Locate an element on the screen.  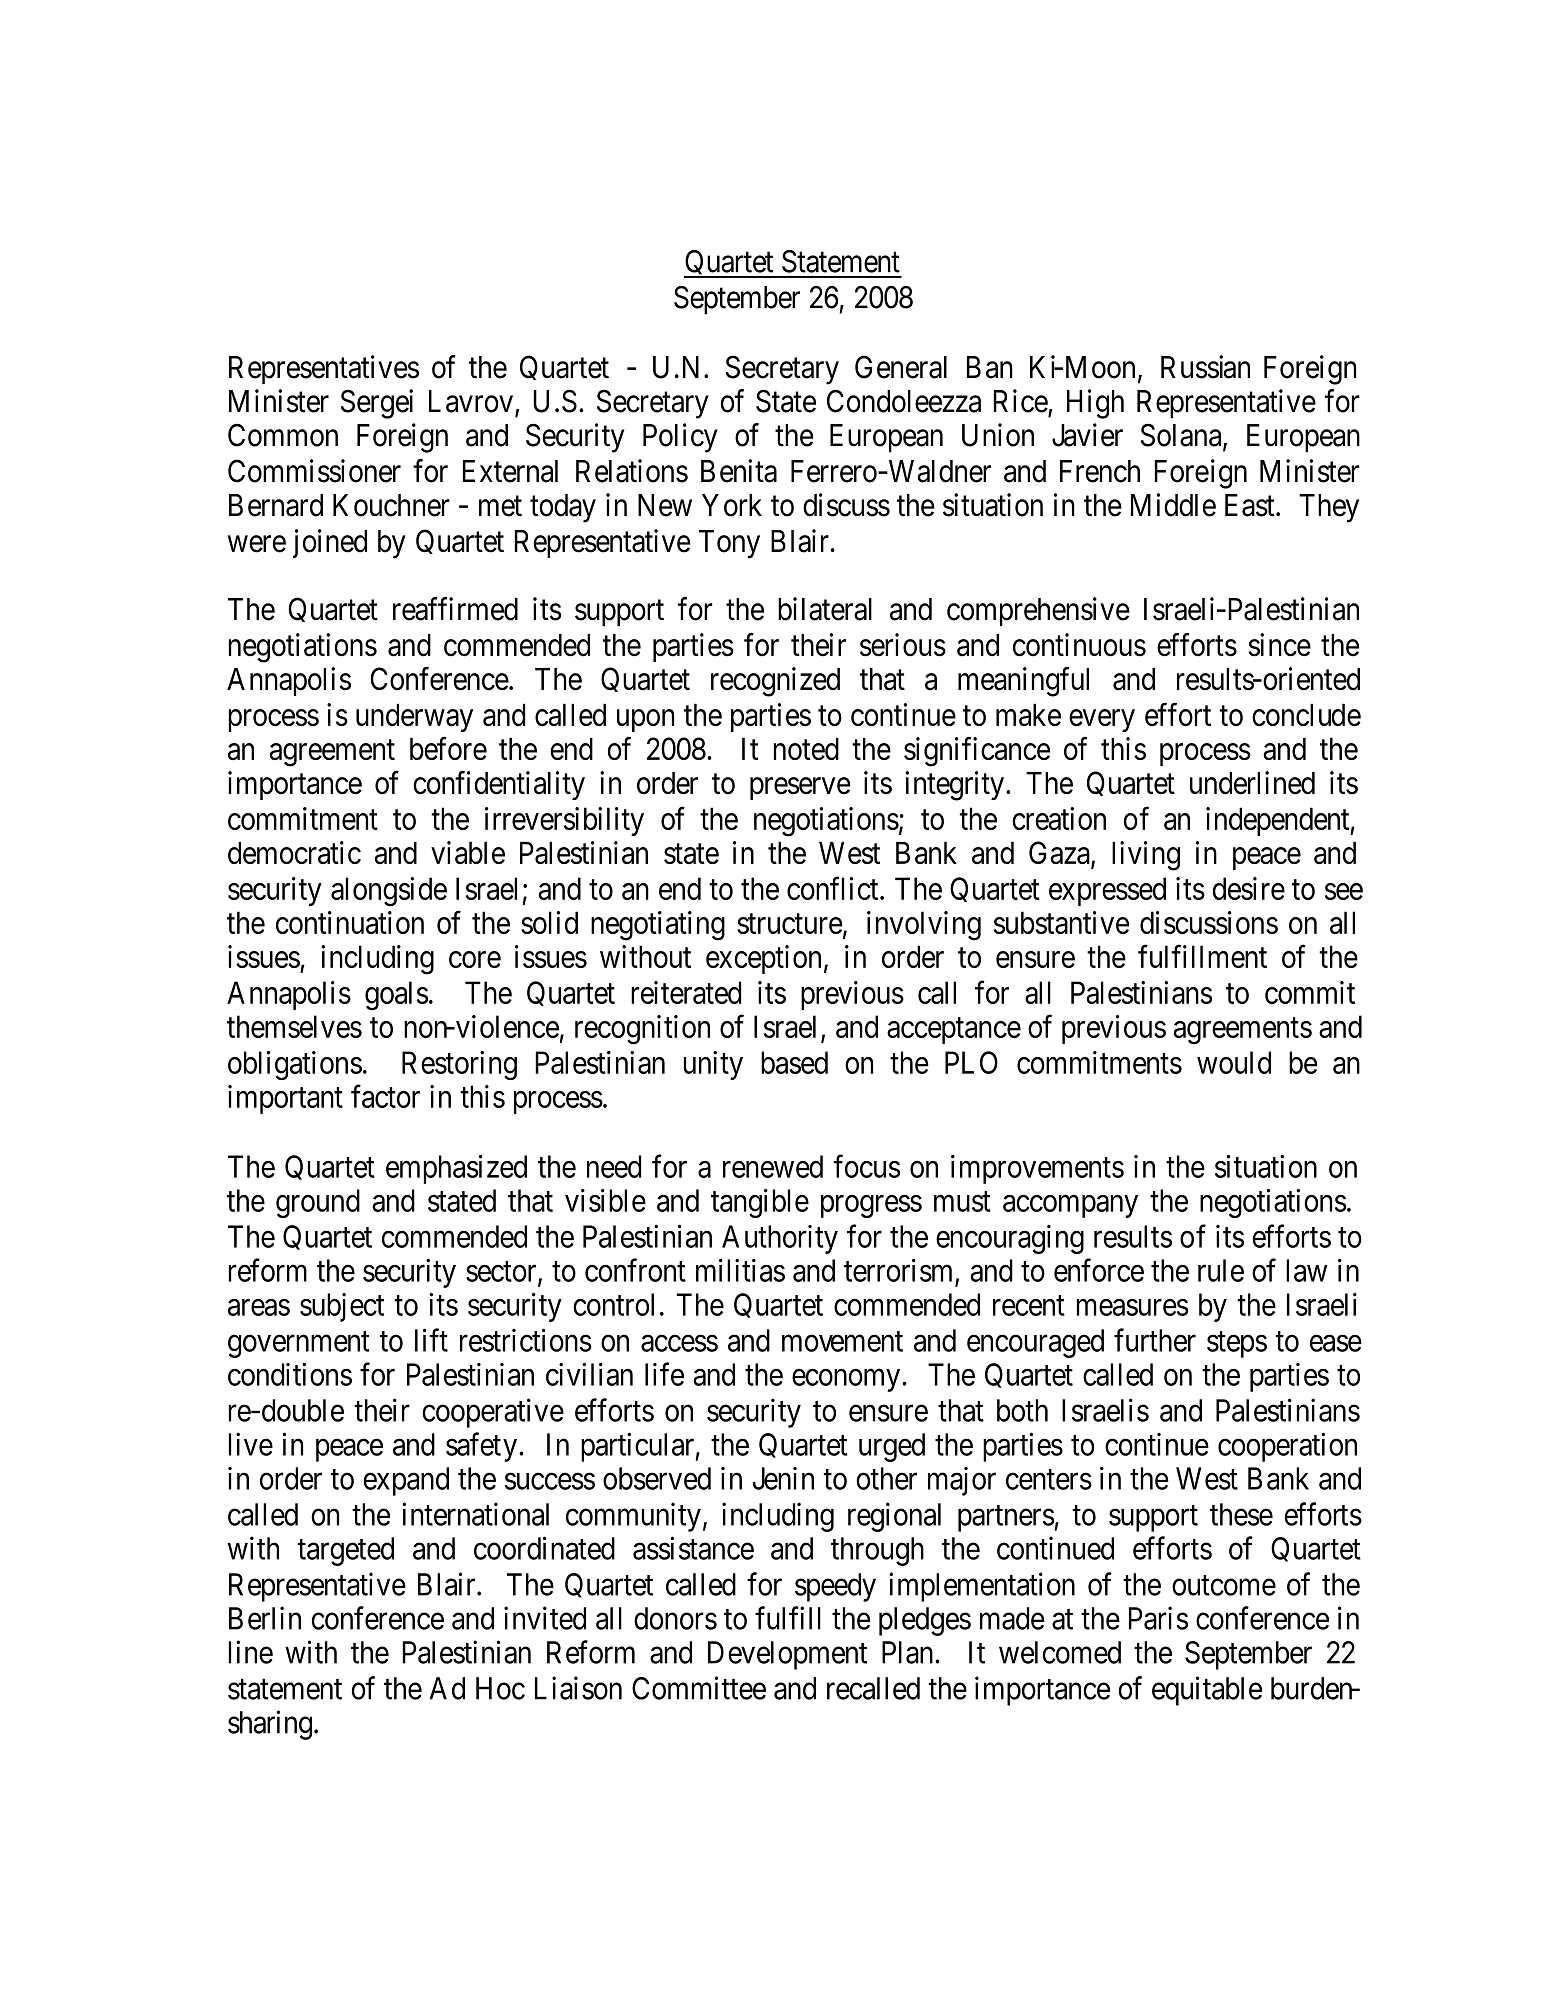
Condoleezza is located at coordinates (904, 401).
